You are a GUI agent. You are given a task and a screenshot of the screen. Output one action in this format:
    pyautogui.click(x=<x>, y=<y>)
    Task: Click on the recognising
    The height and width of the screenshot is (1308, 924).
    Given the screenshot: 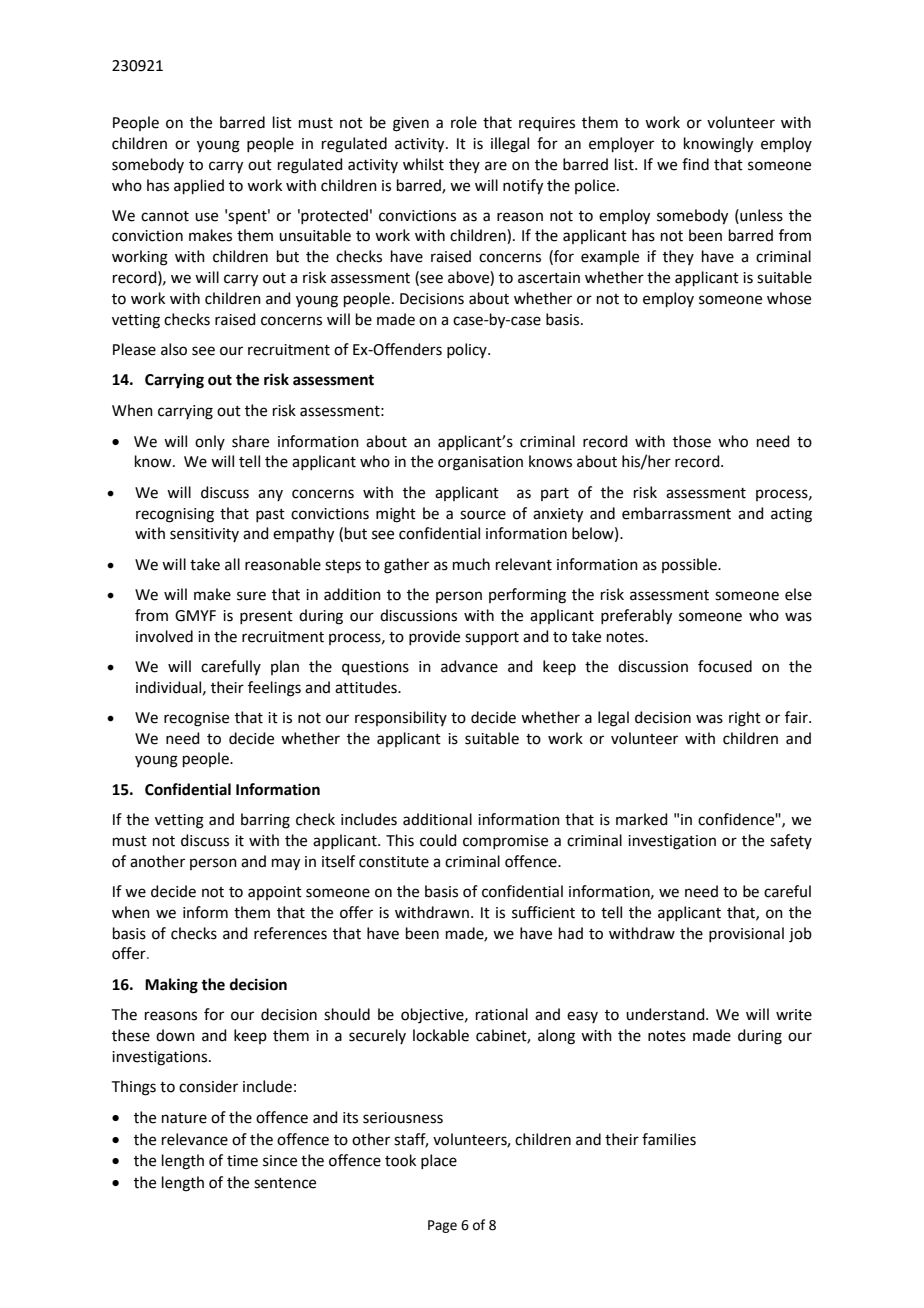 What is the action you would take?
    pyautogui.click(x=175, y=515)
